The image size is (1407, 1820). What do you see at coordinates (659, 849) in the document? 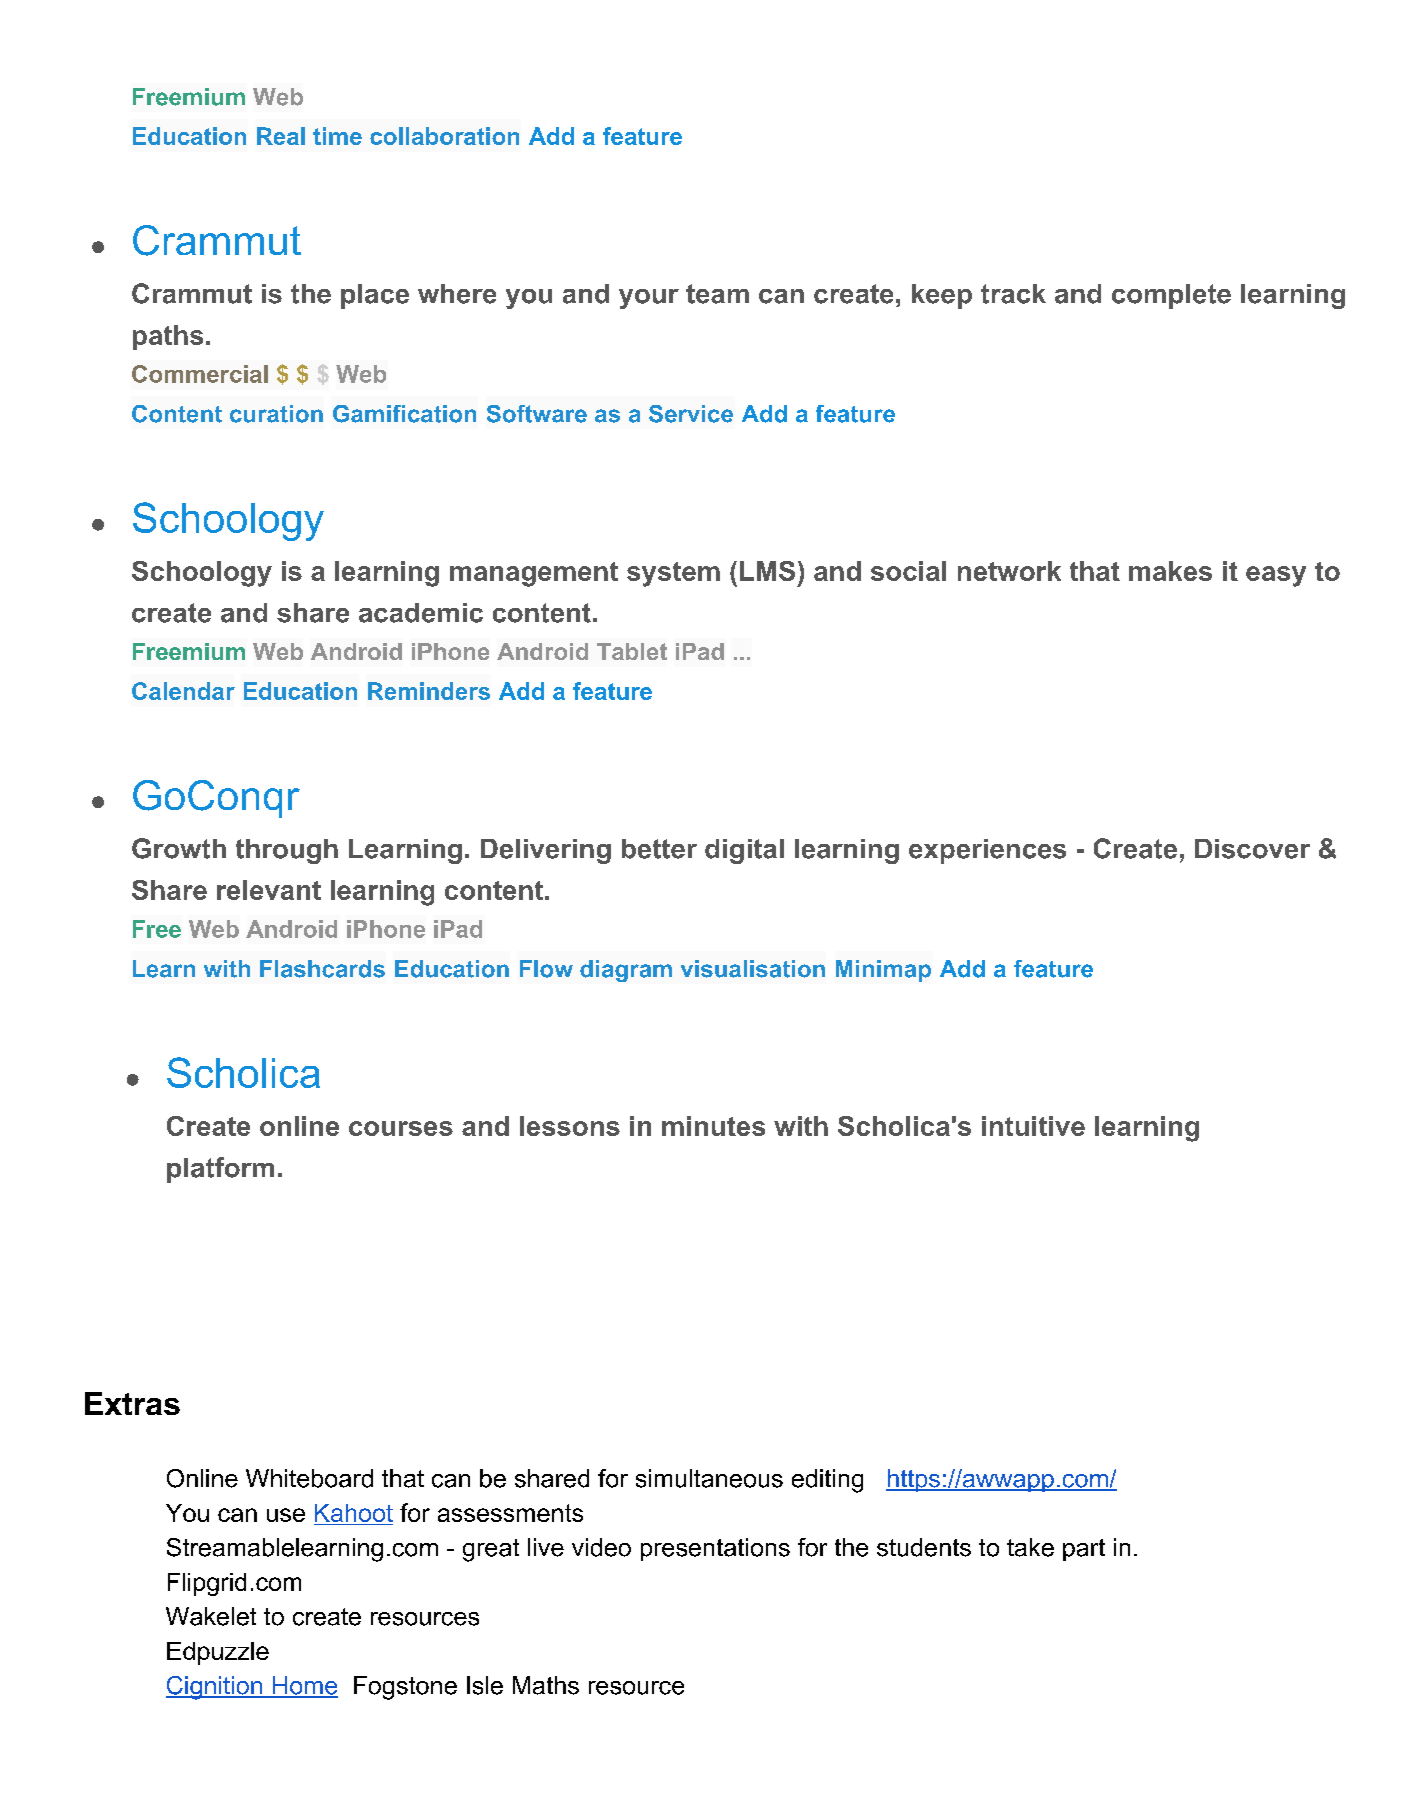
I see `better` at bounding box center [659, 849].
